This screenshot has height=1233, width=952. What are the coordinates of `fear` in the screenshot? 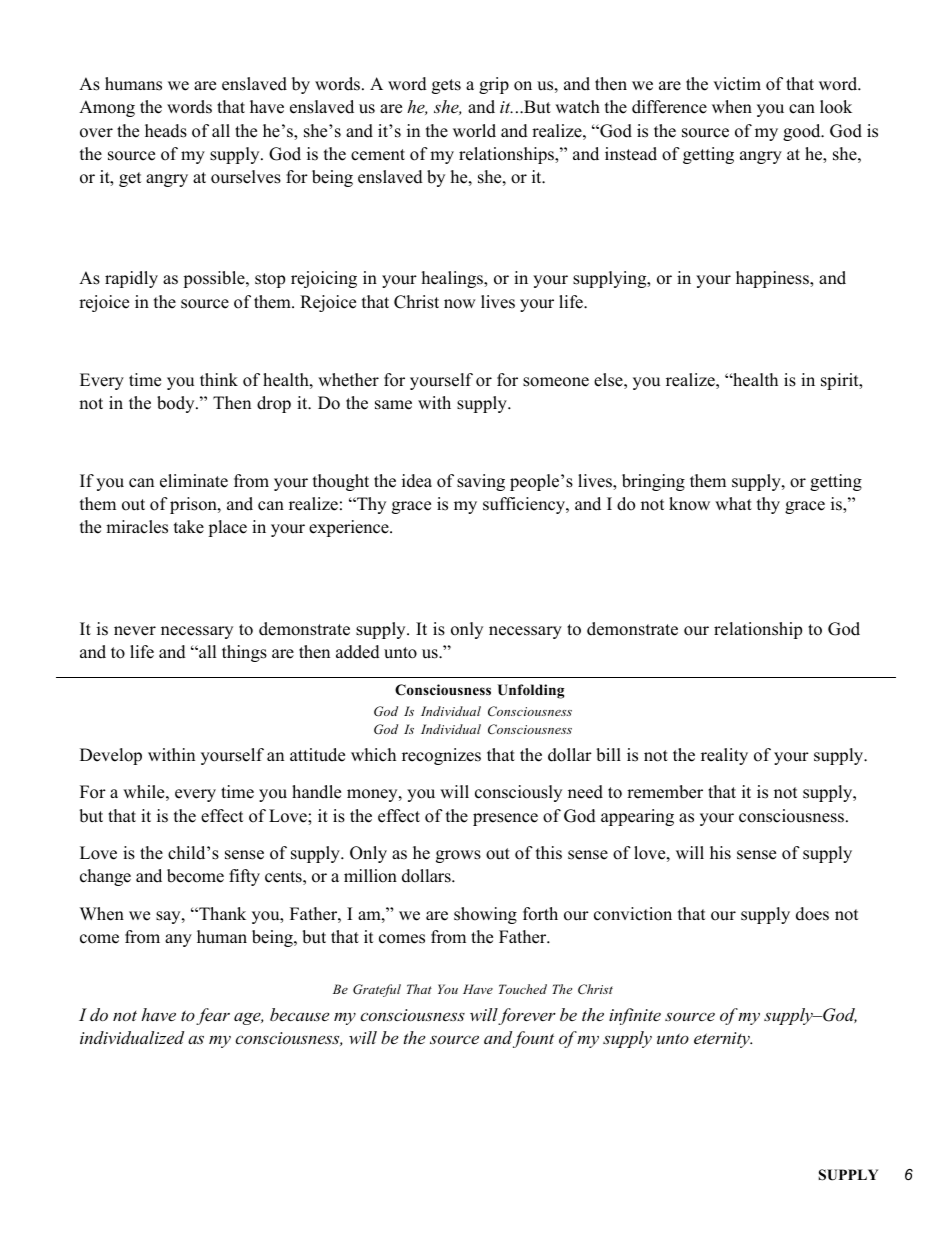 It's located at (213, 1016).
